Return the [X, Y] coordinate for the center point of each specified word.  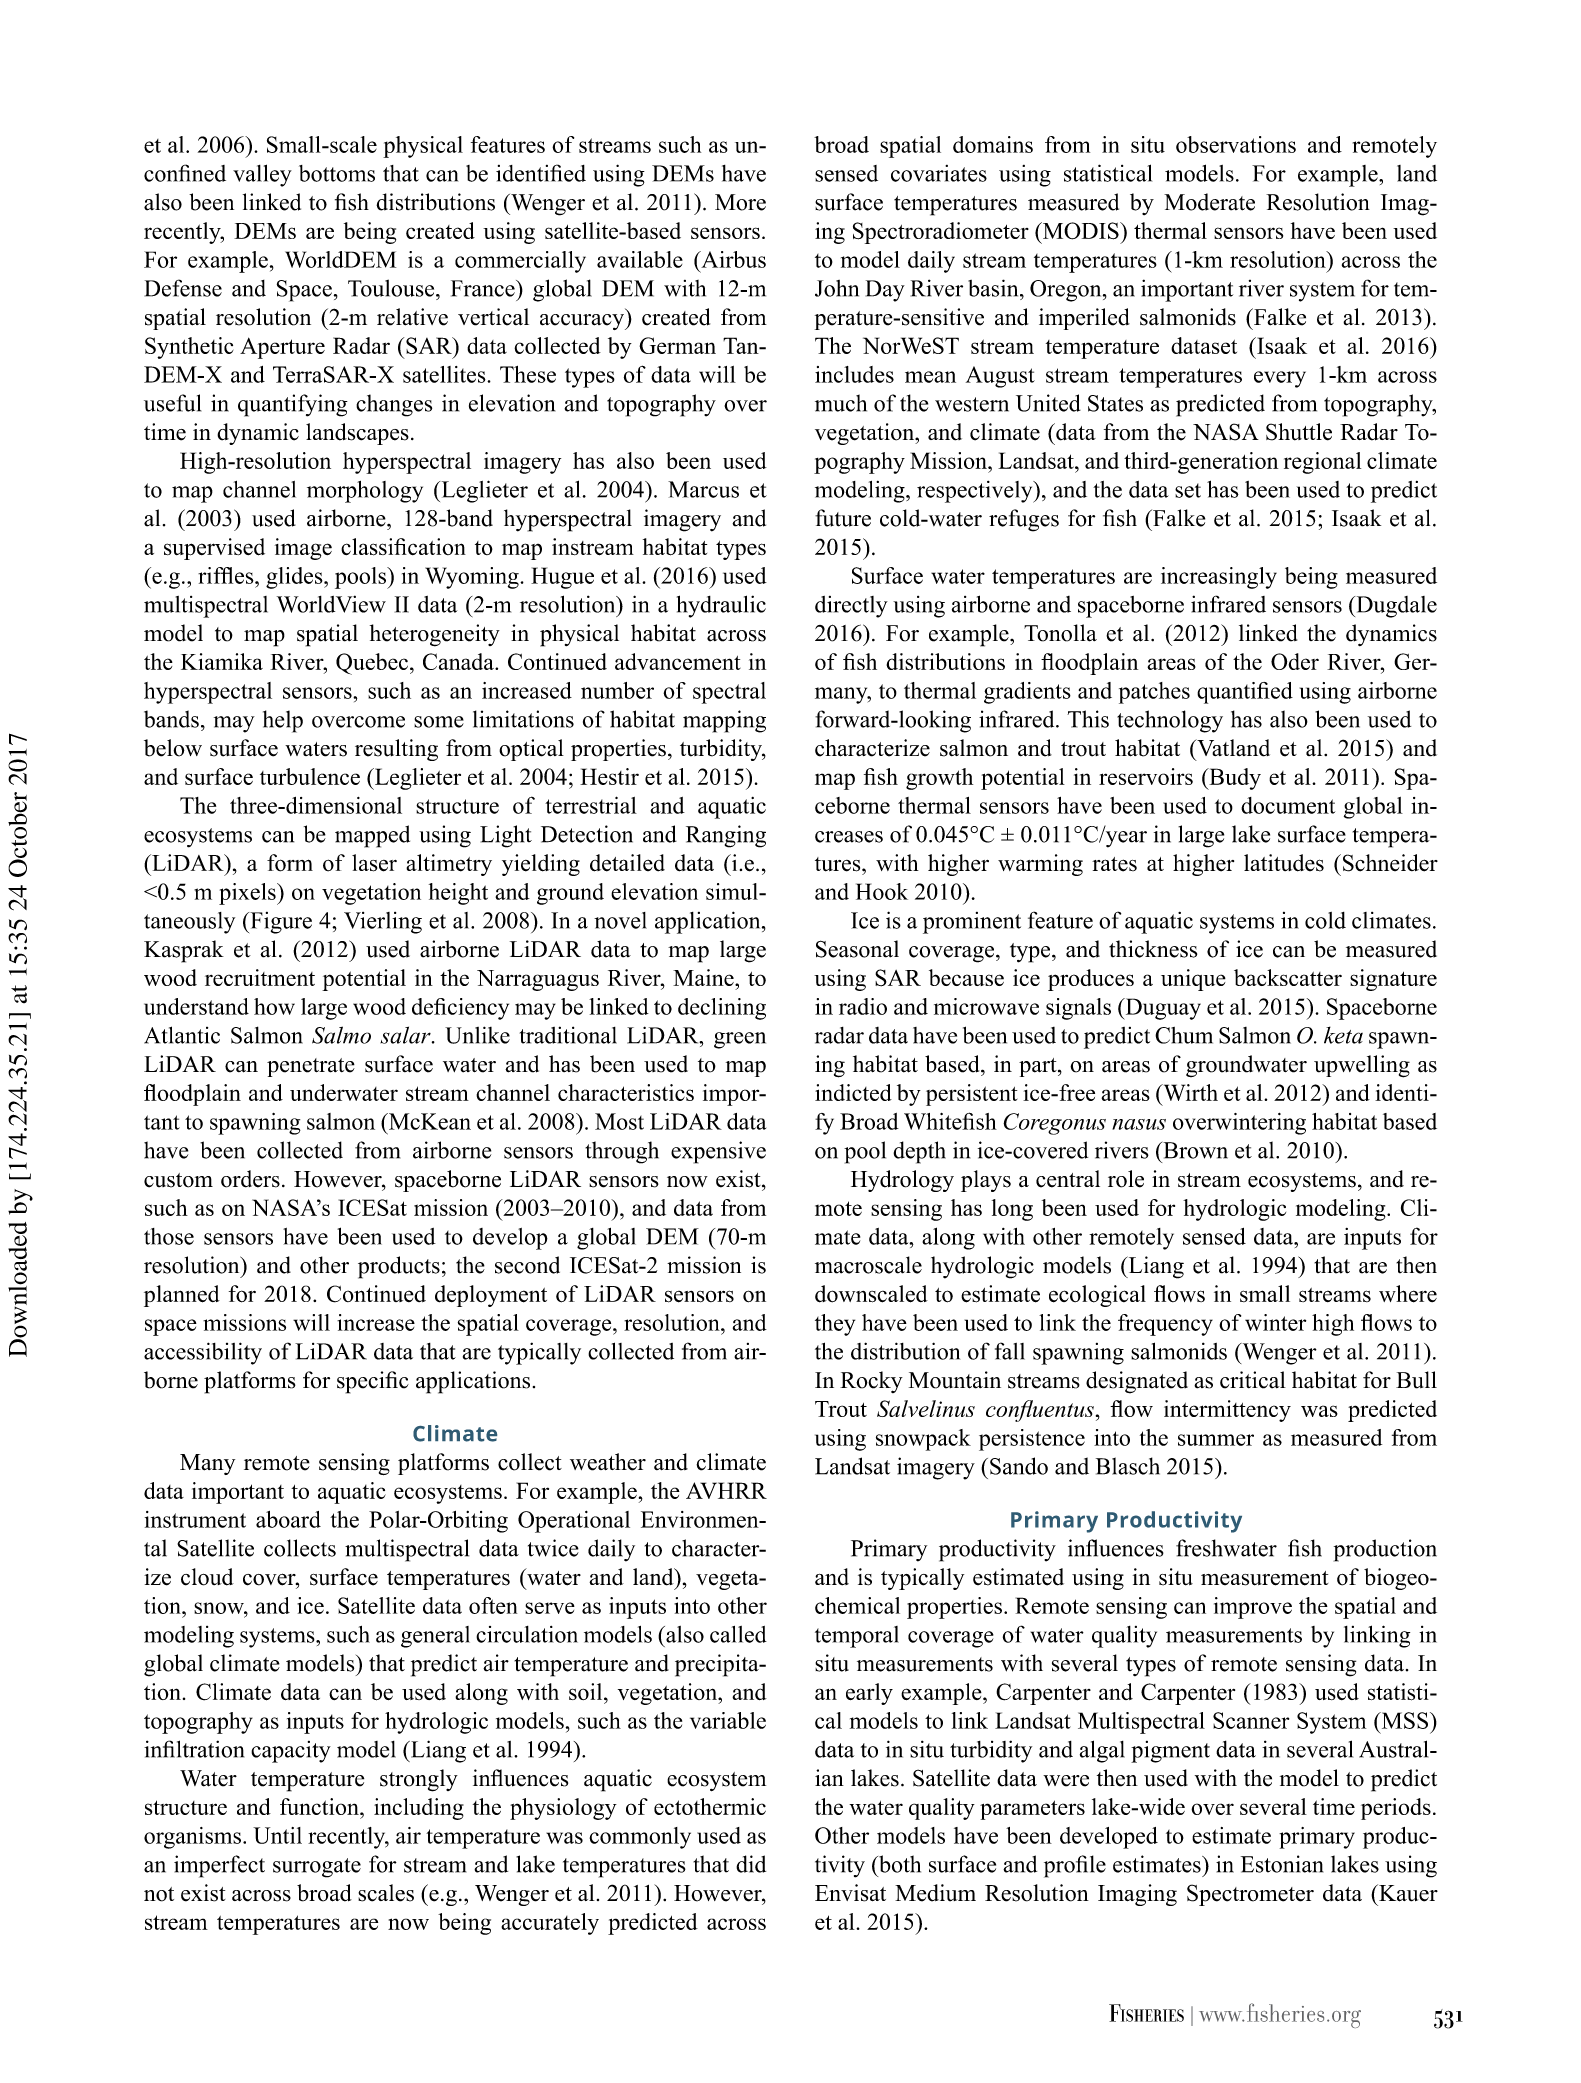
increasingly [1219, 578]
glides [295, 578]
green [740, 1040]
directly [851, 607]
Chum [1184, 1035]
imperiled [1084, 319]
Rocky [871, 1382]
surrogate [317, 1868]
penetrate [311, 1067]
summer [1216, 1440]
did [751, 1864]
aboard [288, 1519]
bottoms [337, 173]
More [740, 202]
